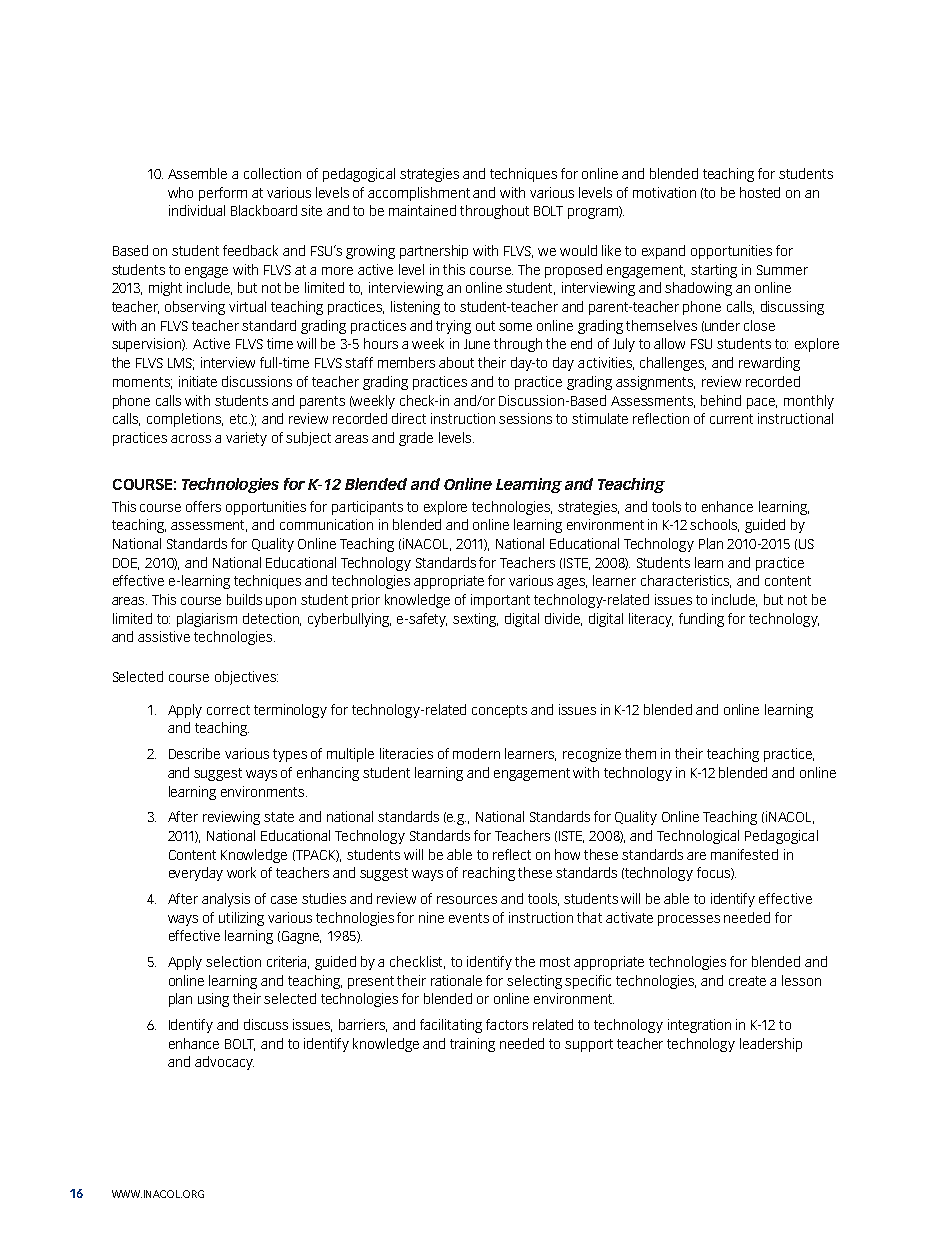 Image resolution: width=952 pixels, height=1233 pixels. What do you see at coordinates (224, 1063) in the image?
I see `advocacy` at bounding box center [224, 1063].
